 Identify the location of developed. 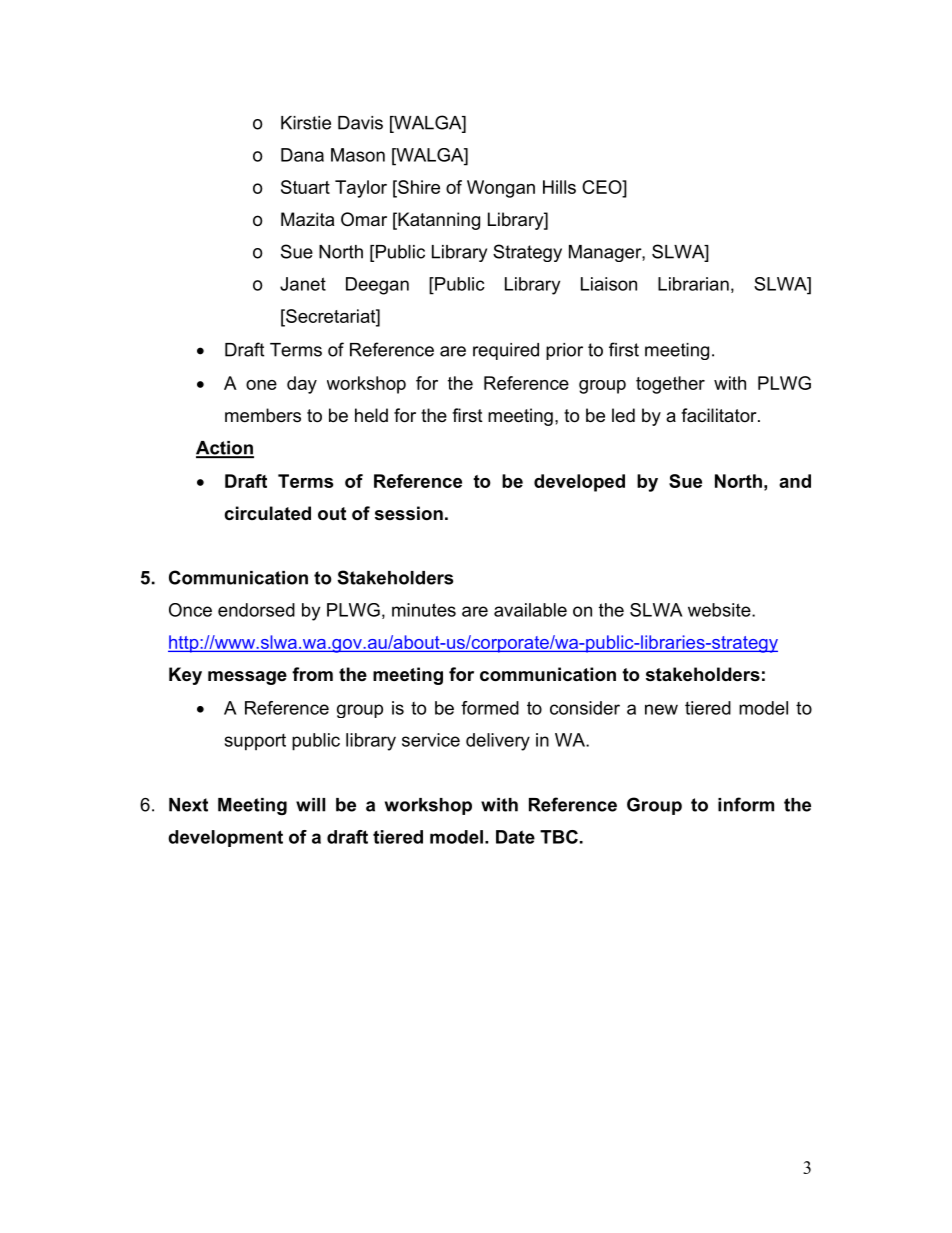
(579, 483).
